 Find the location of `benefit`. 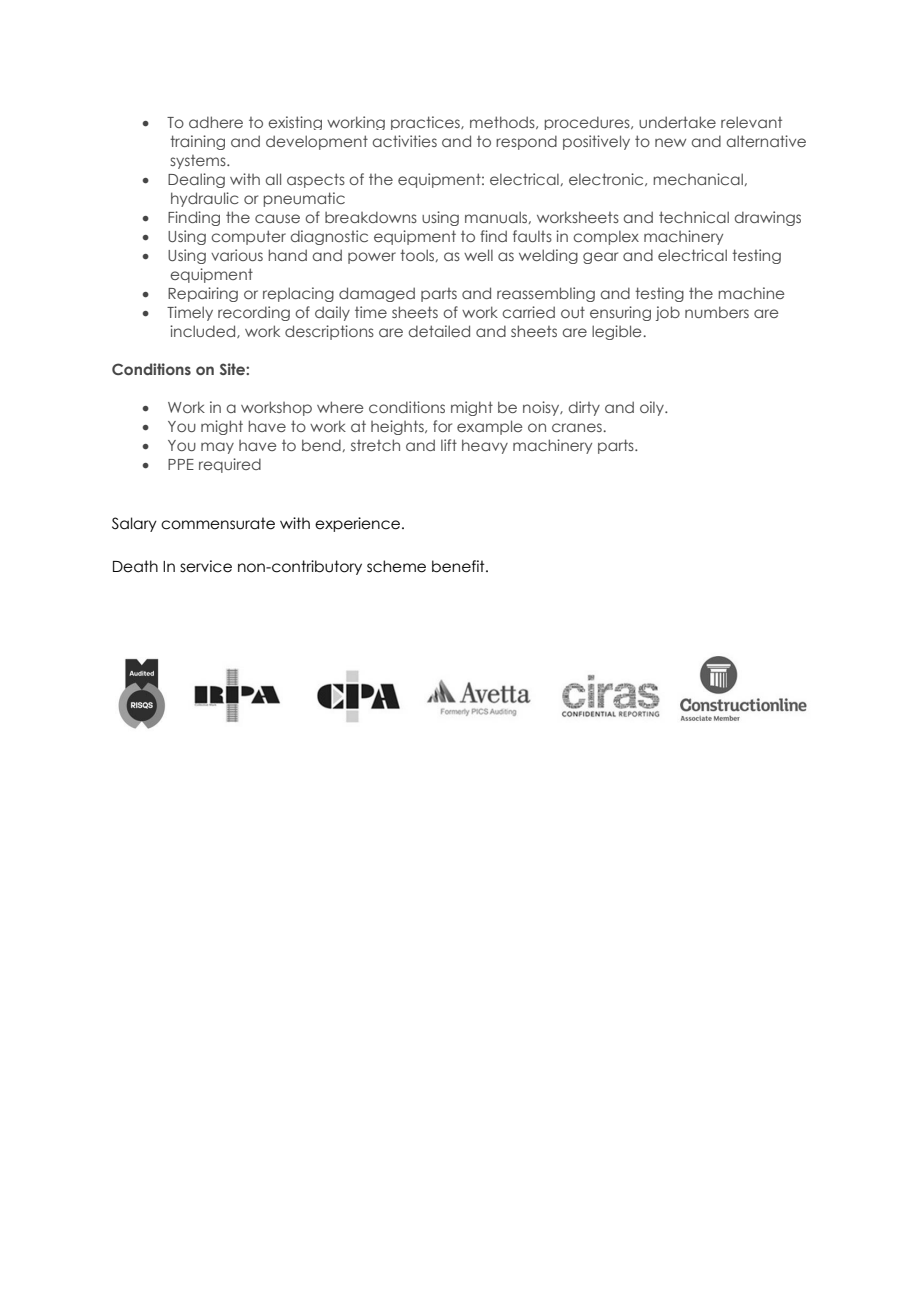

benefit is located at coordinates (459, 566).
